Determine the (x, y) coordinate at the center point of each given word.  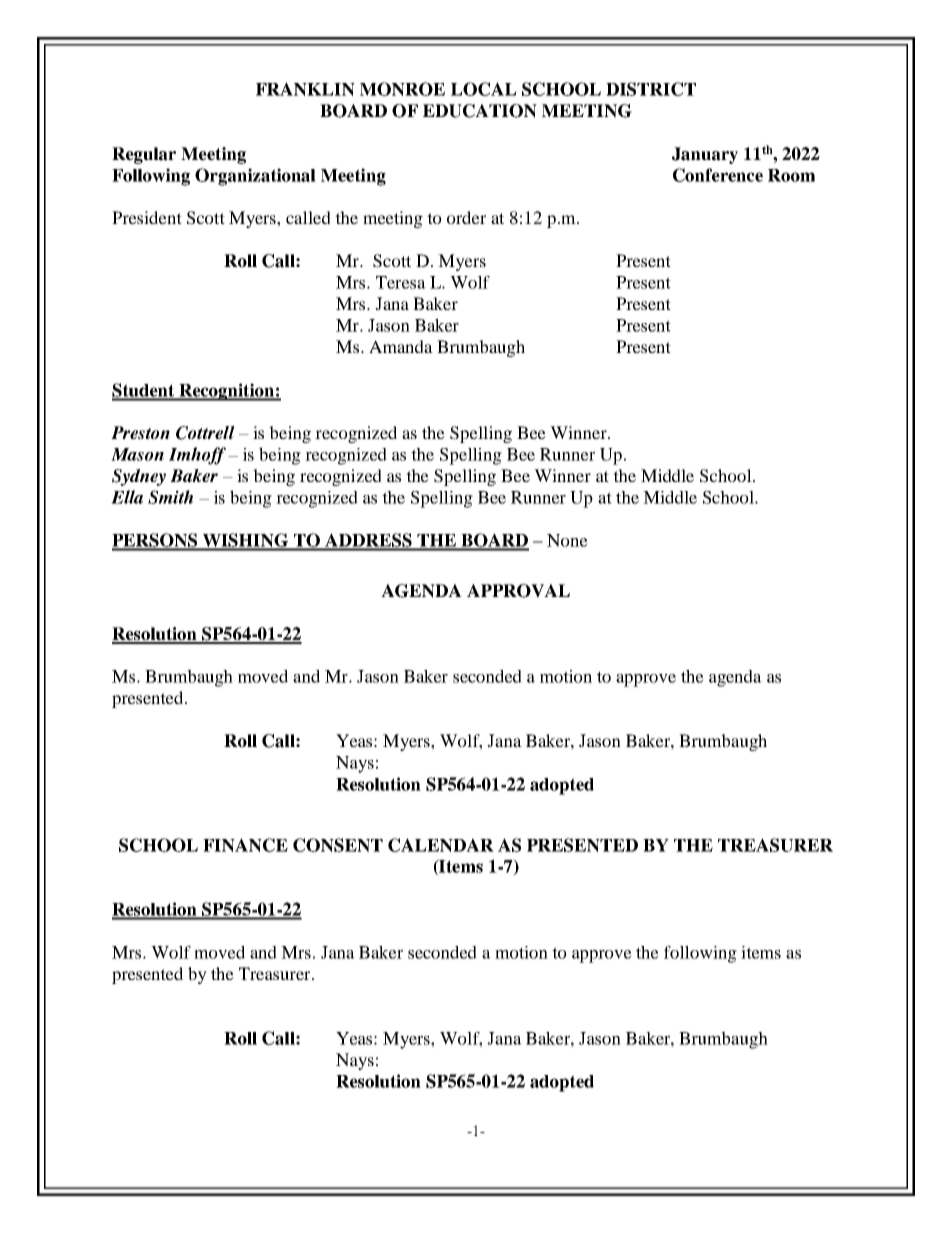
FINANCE (245, 845)
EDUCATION (480, 111)
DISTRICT (651, 89)
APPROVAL (518, 591)
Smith (170, 497)
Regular (144, 155)
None (567, 540)
